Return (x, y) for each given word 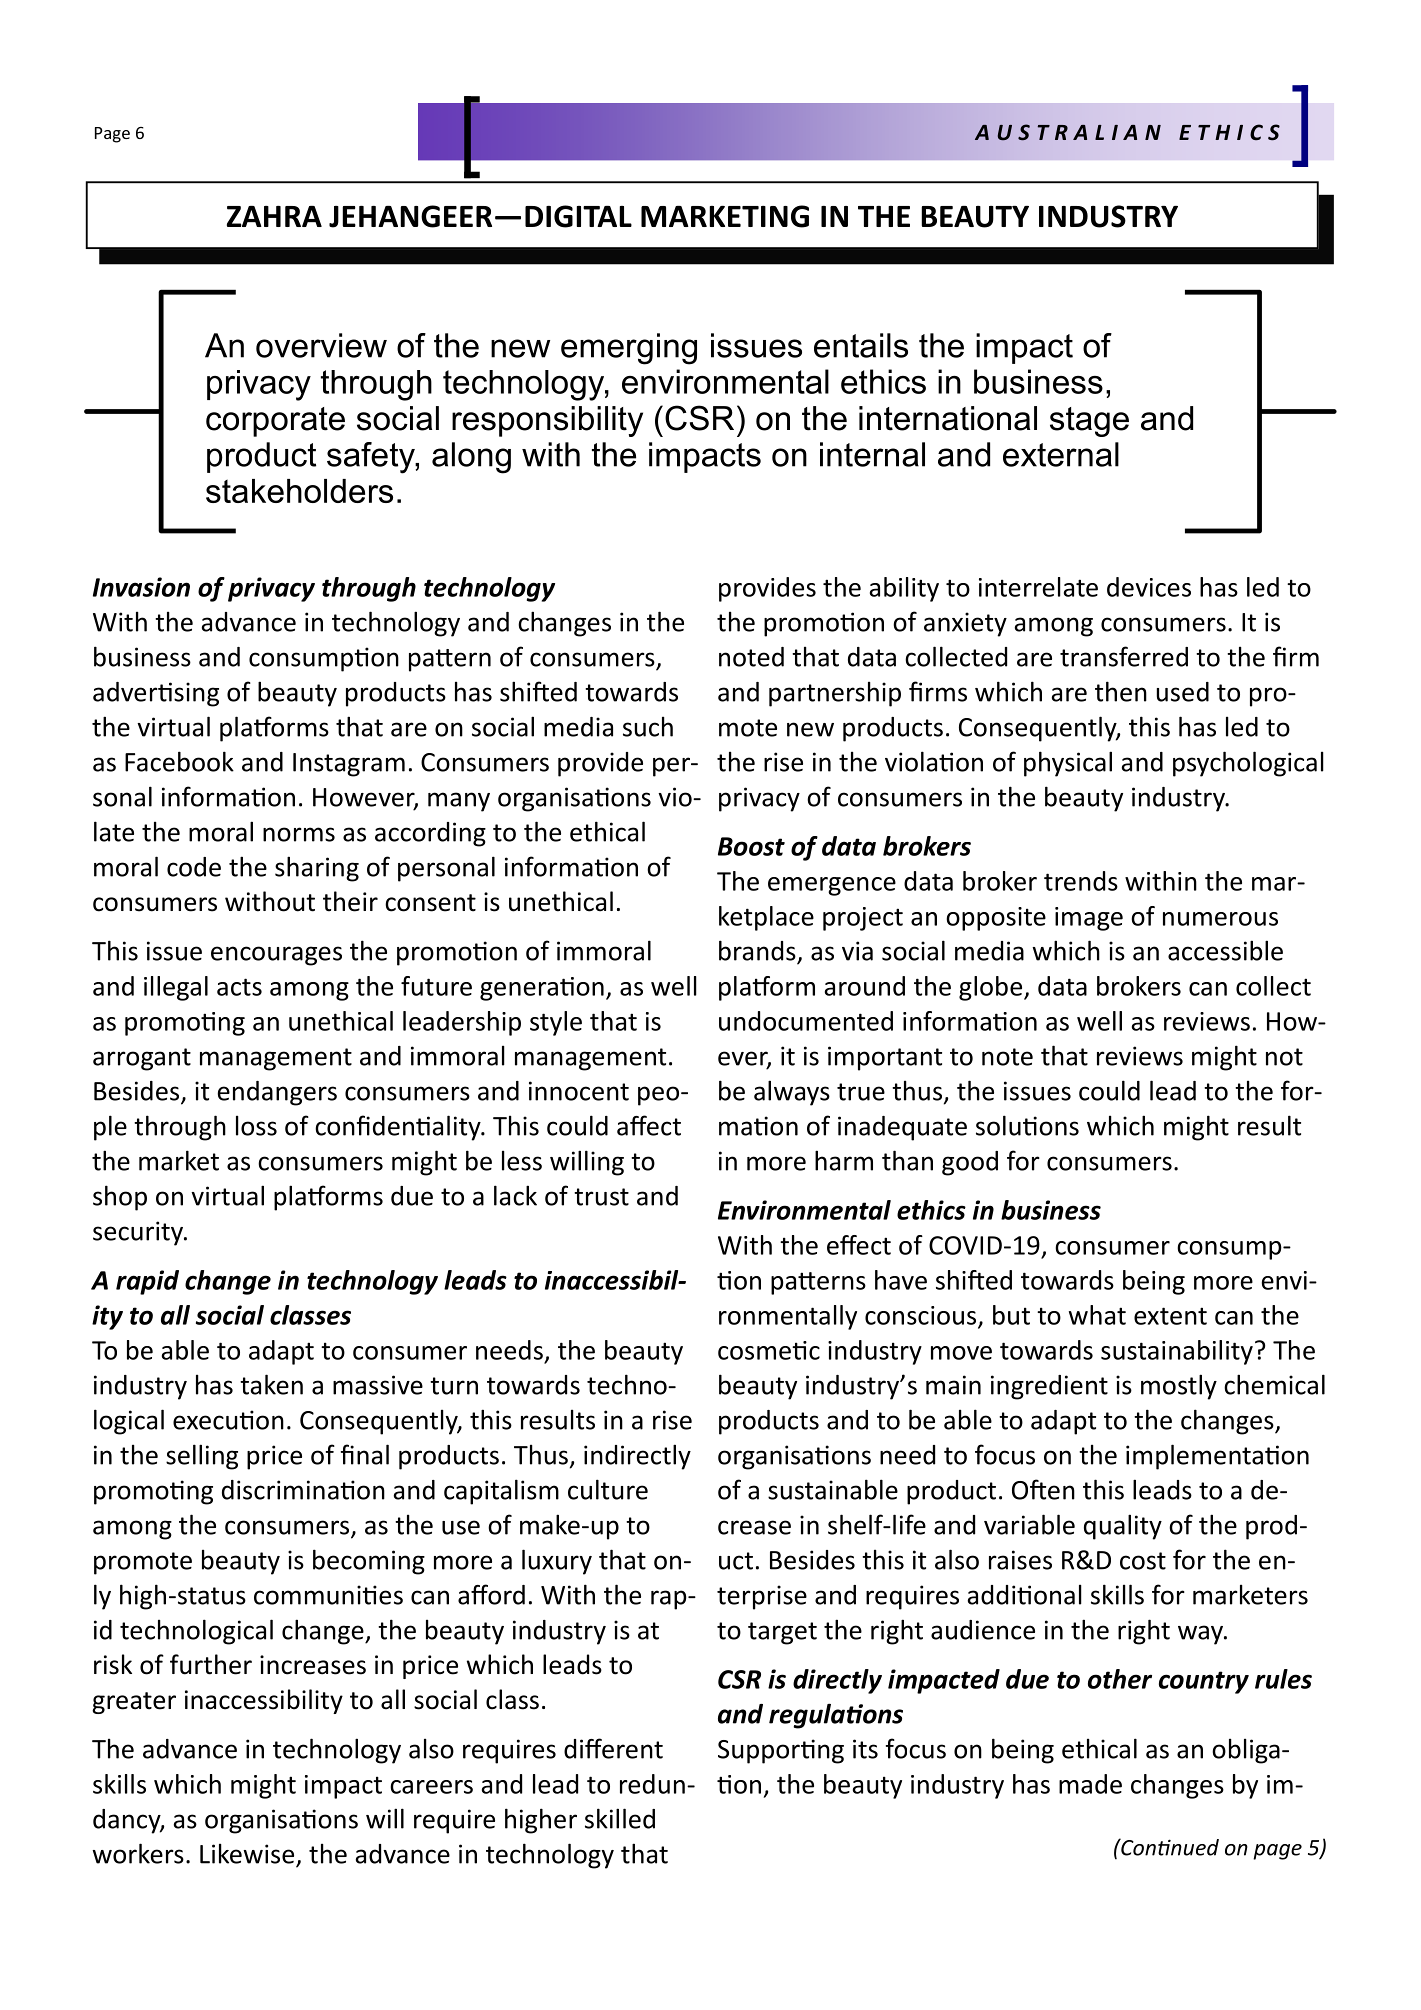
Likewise (247, 1853)
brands (757, 950)
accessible (1225, 950)
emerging (629, 349)
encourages (276, 956)
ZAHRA (274, 216)
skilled (620, 1818)
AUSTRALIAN (1068, 132)
